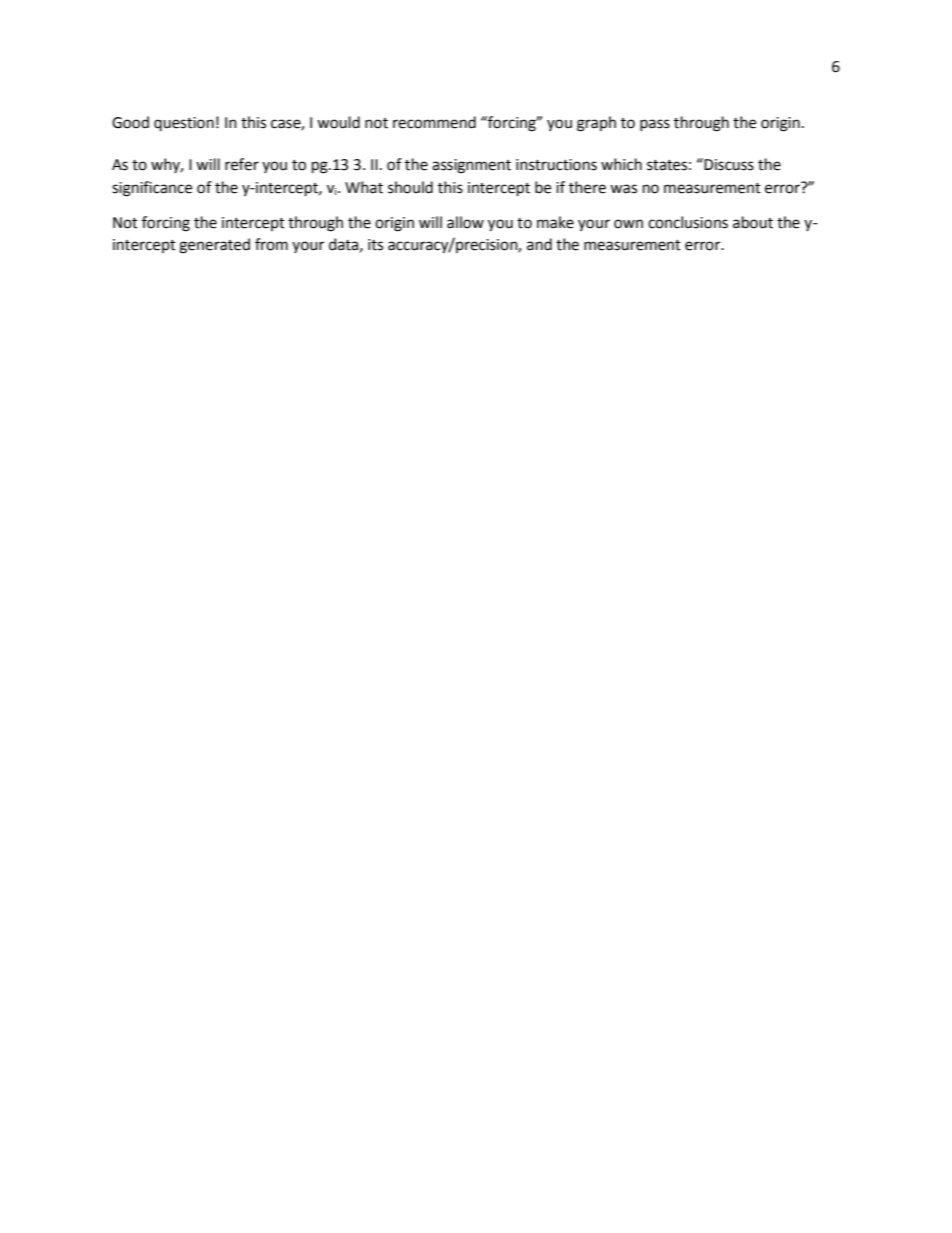  What do you see at coordinates (655, 125) in the screenshot?
I see `pass` at bounding box center [655, 125].
